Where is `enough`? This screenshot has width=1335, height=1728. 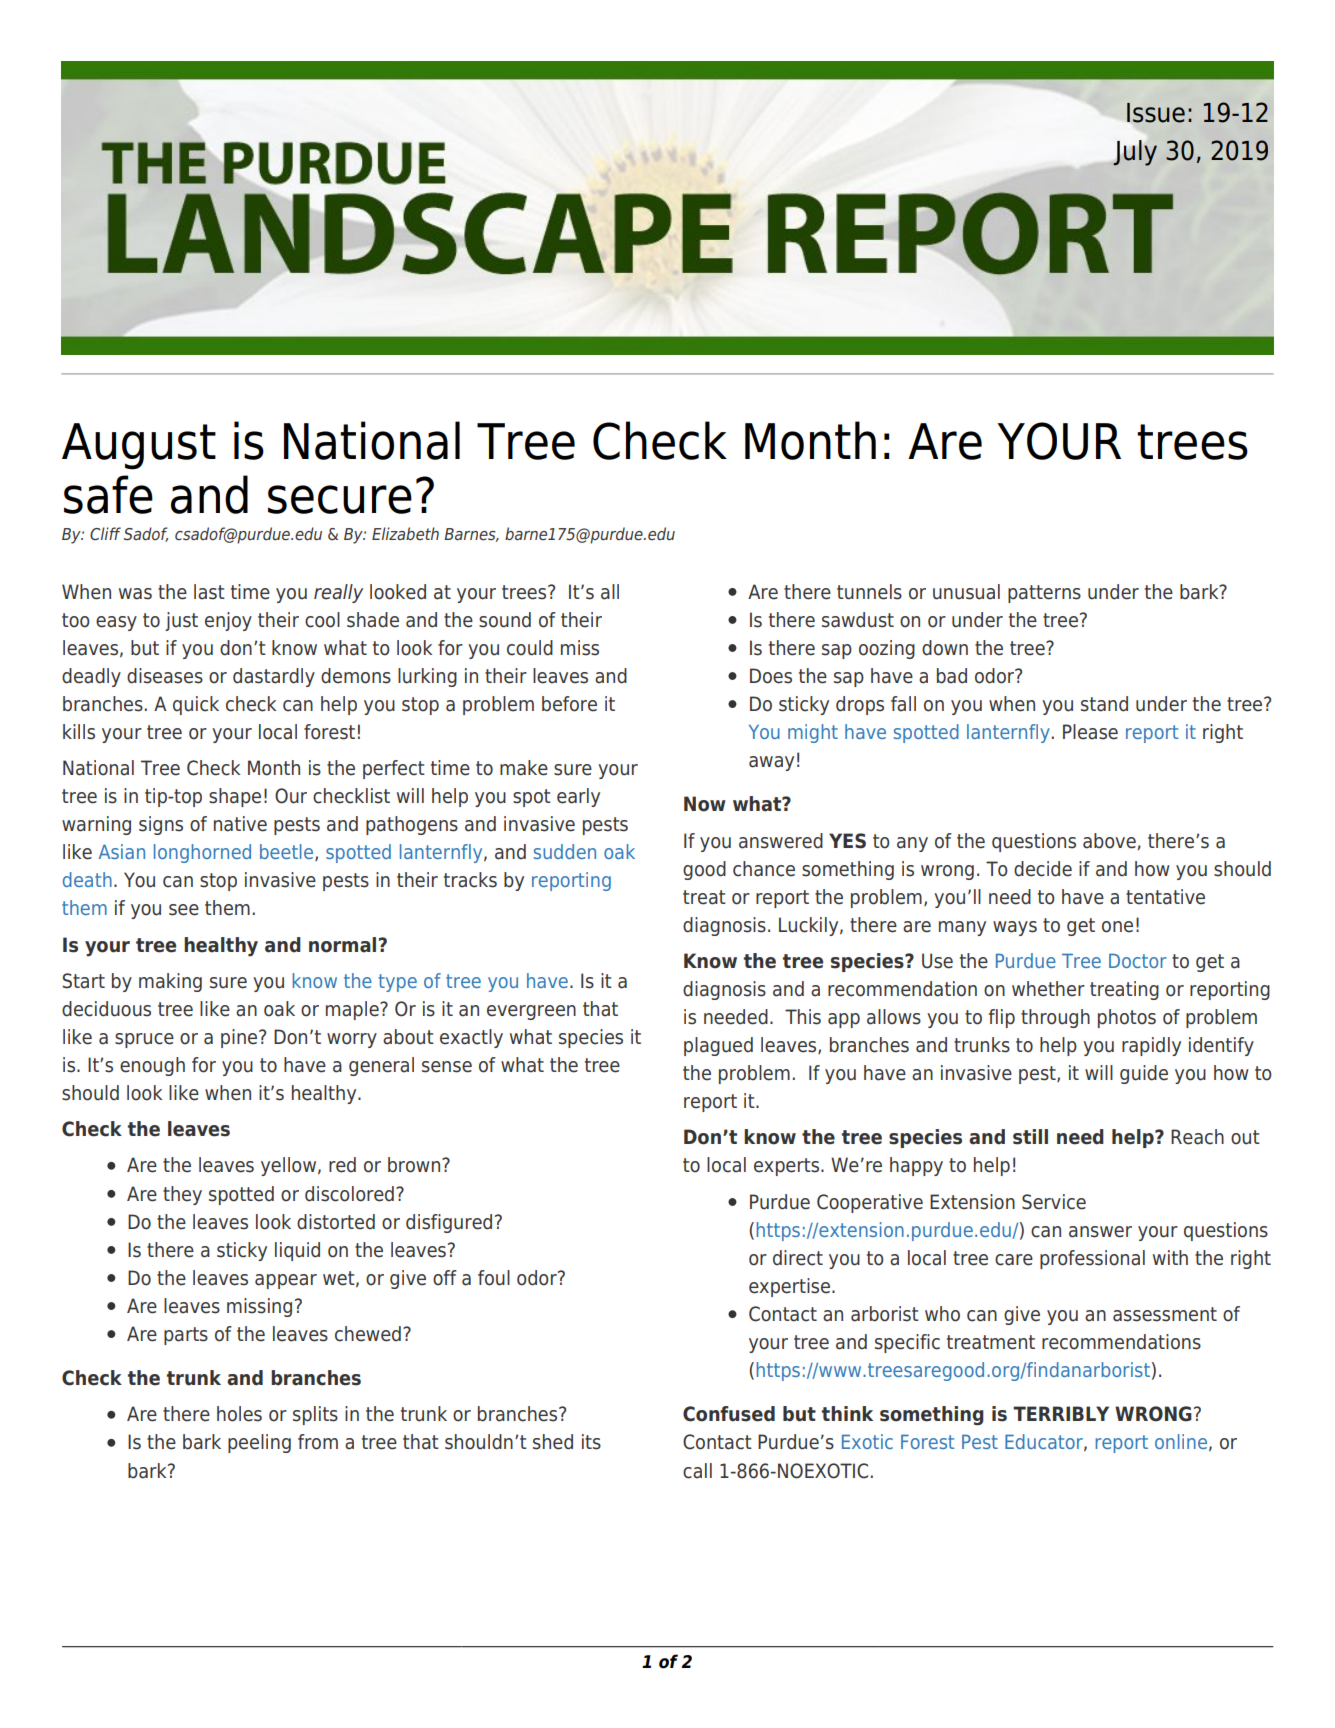
enough is located at coordinates (152, 1066).
